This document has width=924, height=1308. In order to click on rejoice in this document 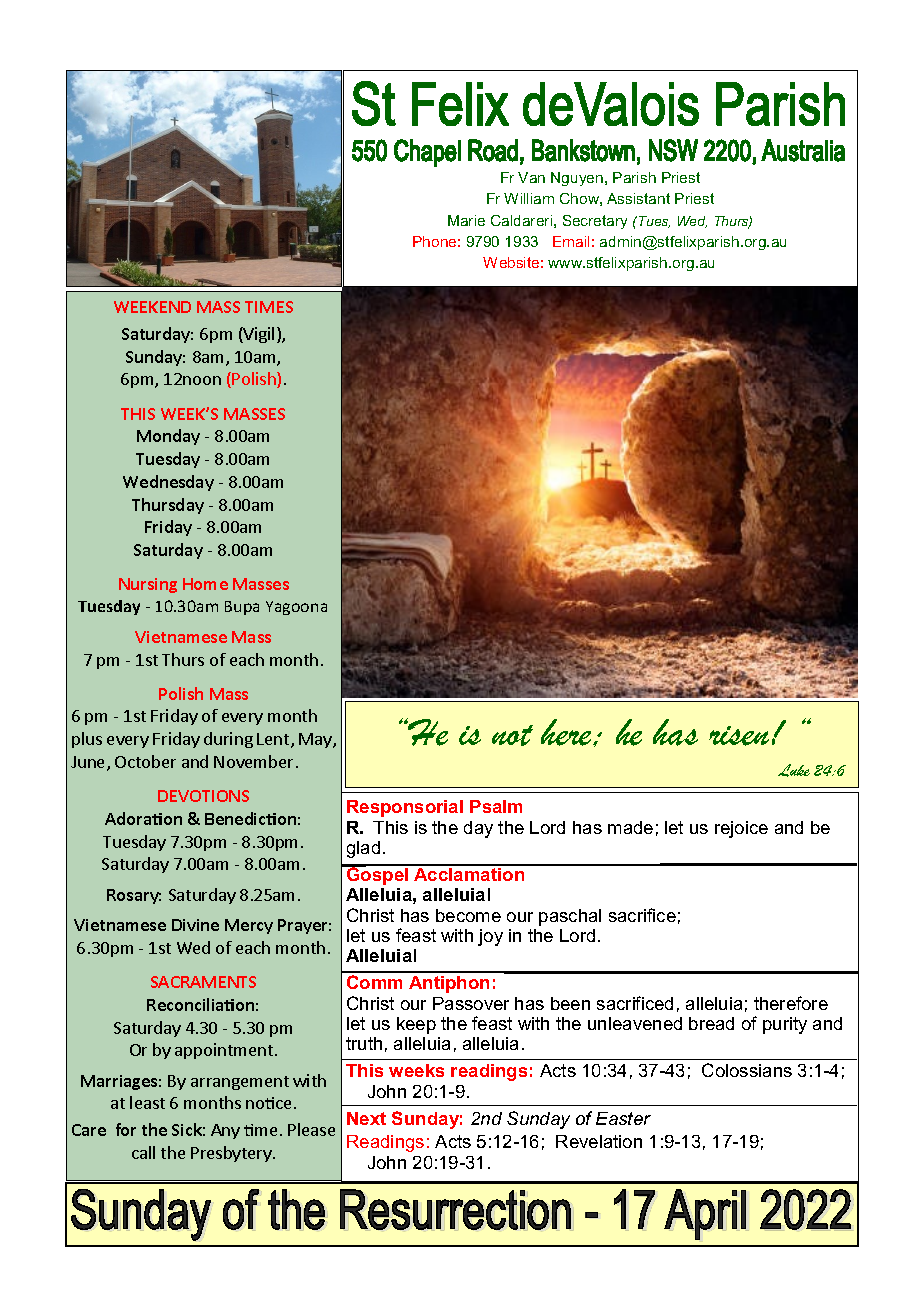, I will do `click(741, 829)`.
